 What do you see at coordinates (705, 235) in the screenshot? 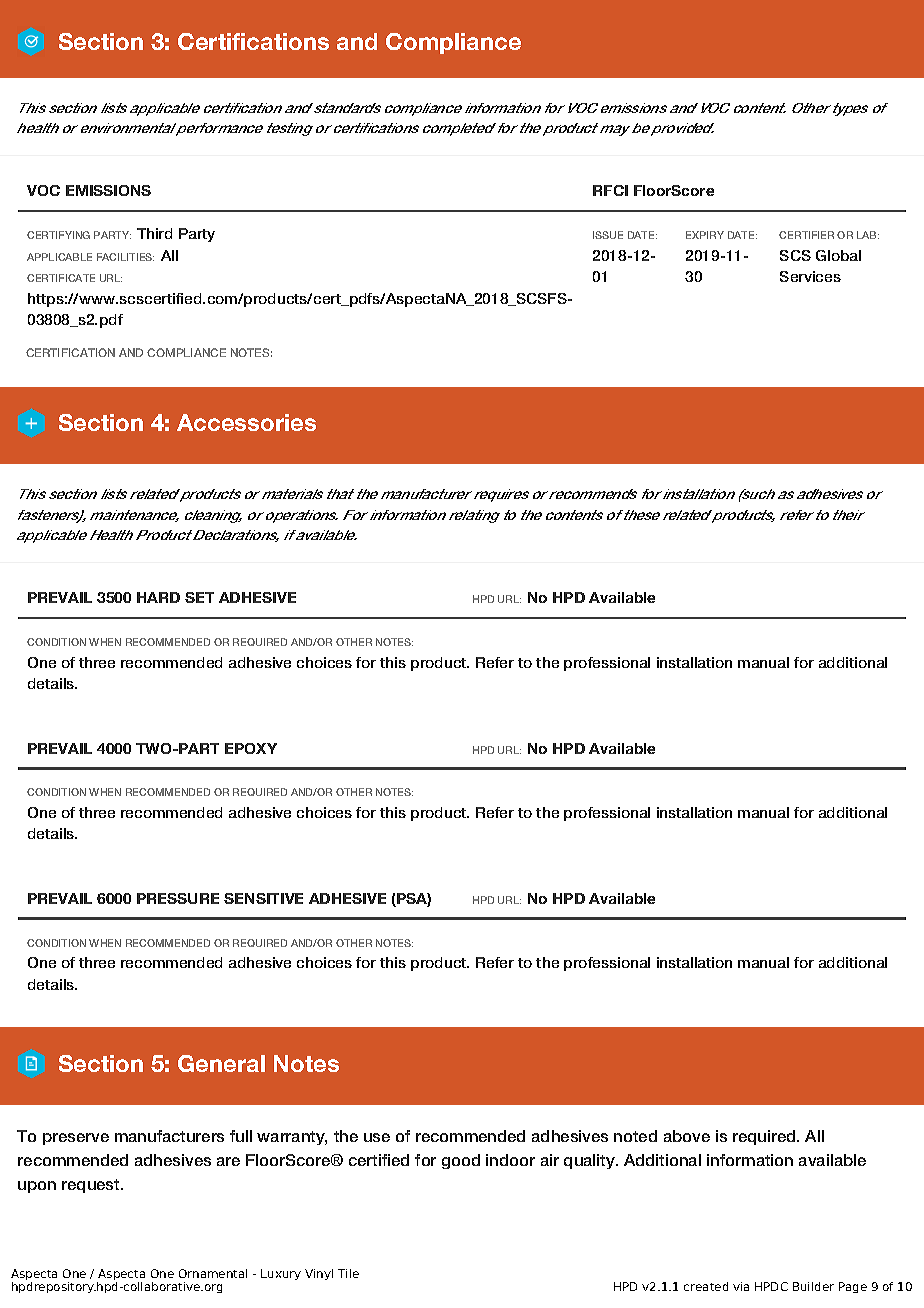
I see `EXPIRY` at bounding box center [705, 235].
